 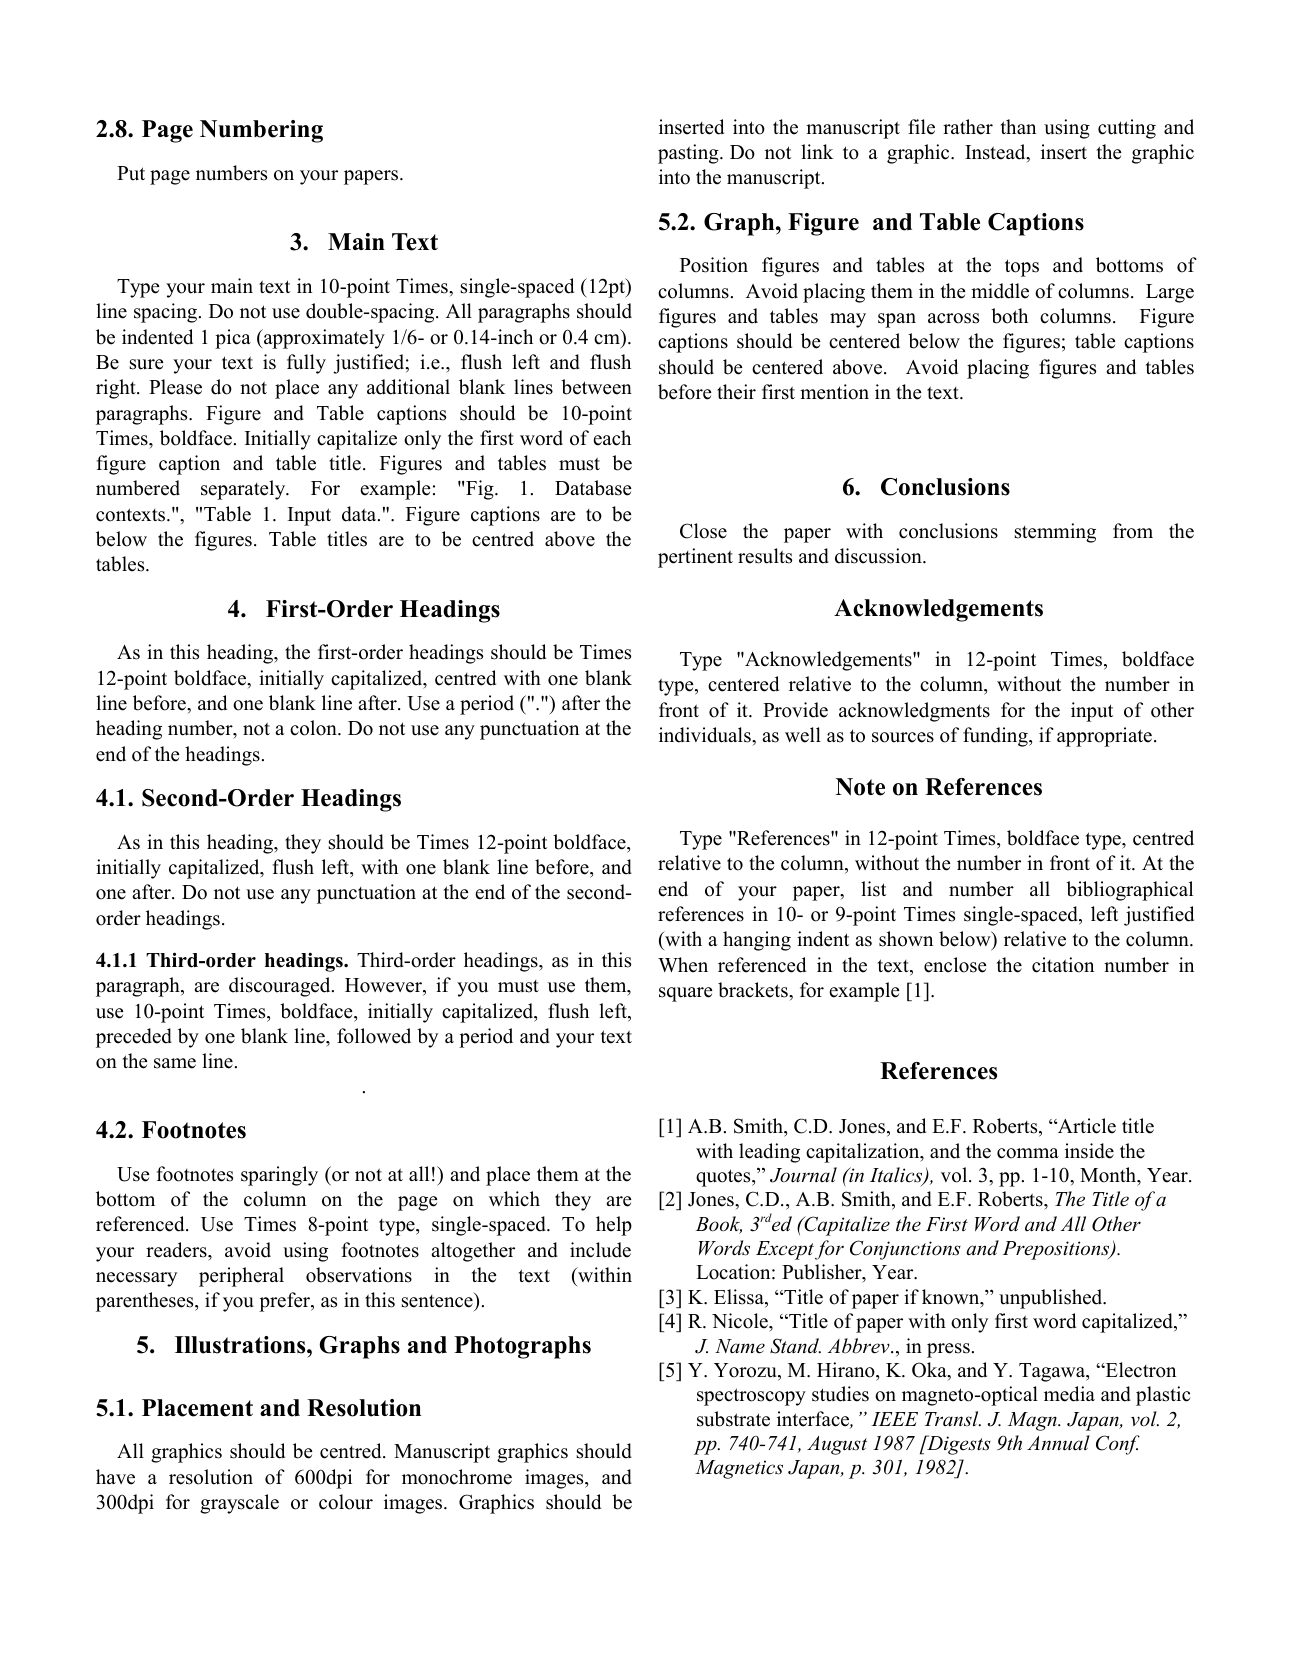 I want to click on individuals, so click(x=706, y=735).
